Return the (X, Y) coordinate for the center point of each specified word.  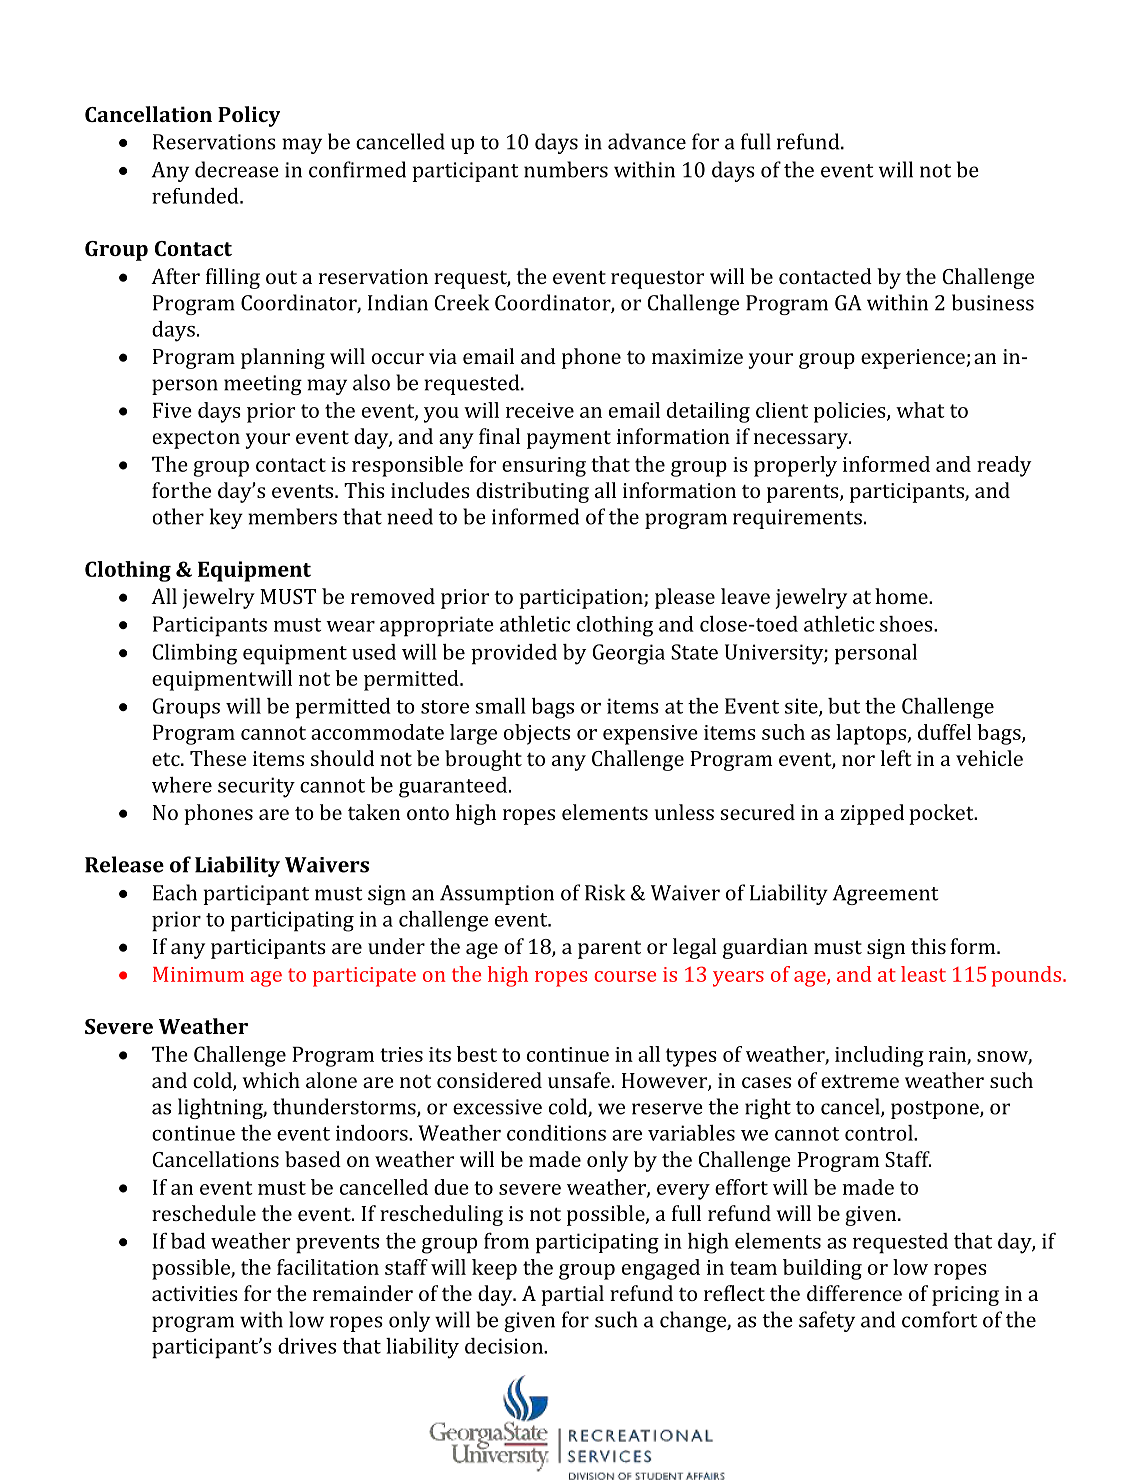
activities (195, 1293)
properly (795, 466)
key (226, 518)
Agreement (885, 895)
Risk (605, 892)
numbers (566, 169)
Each (175, 892)
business (993, 302)
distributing (532, 492)
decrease (237, 169)
